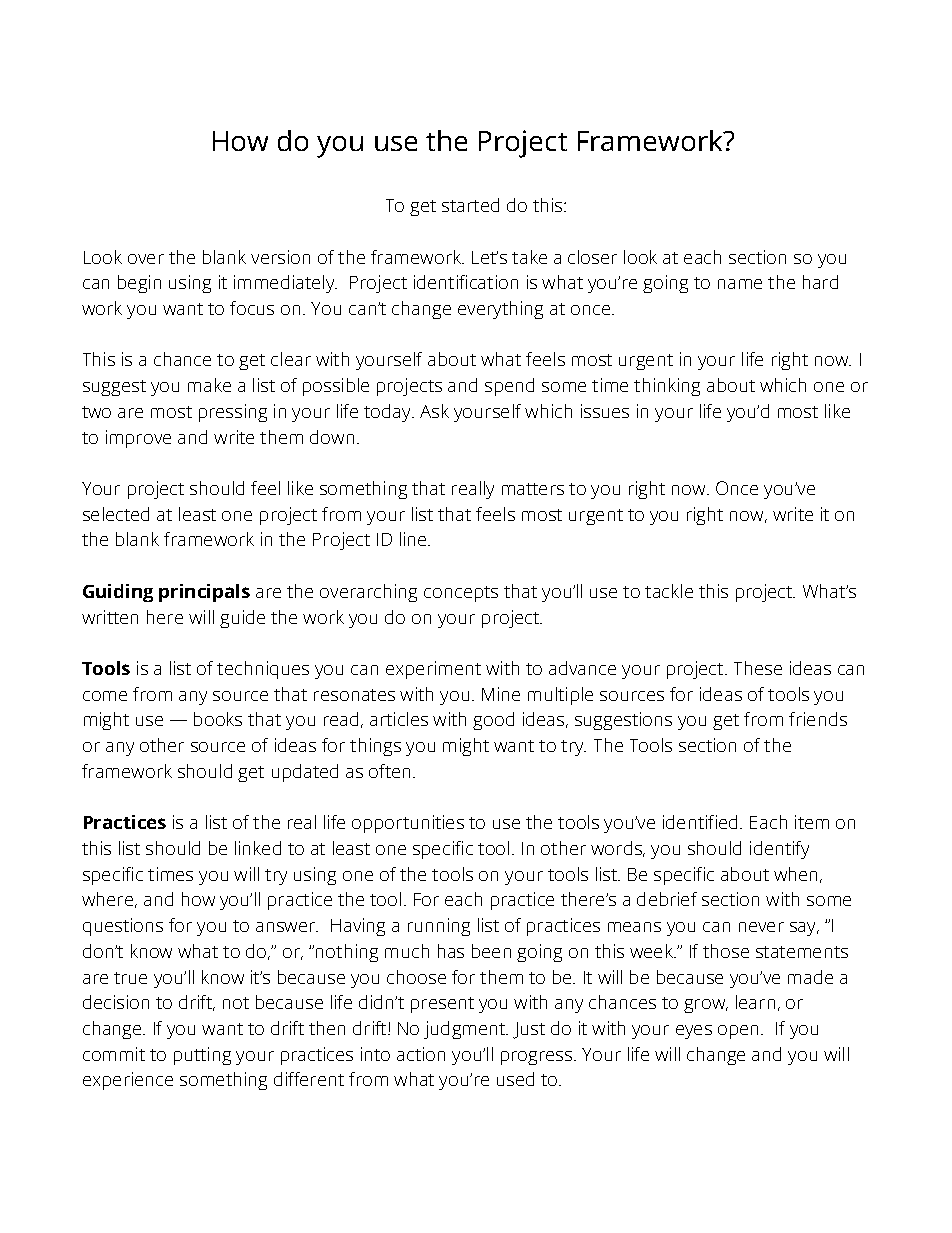 The width and height of the screenshot is (952, 1233). I want to click on line, so click(414, 539).
